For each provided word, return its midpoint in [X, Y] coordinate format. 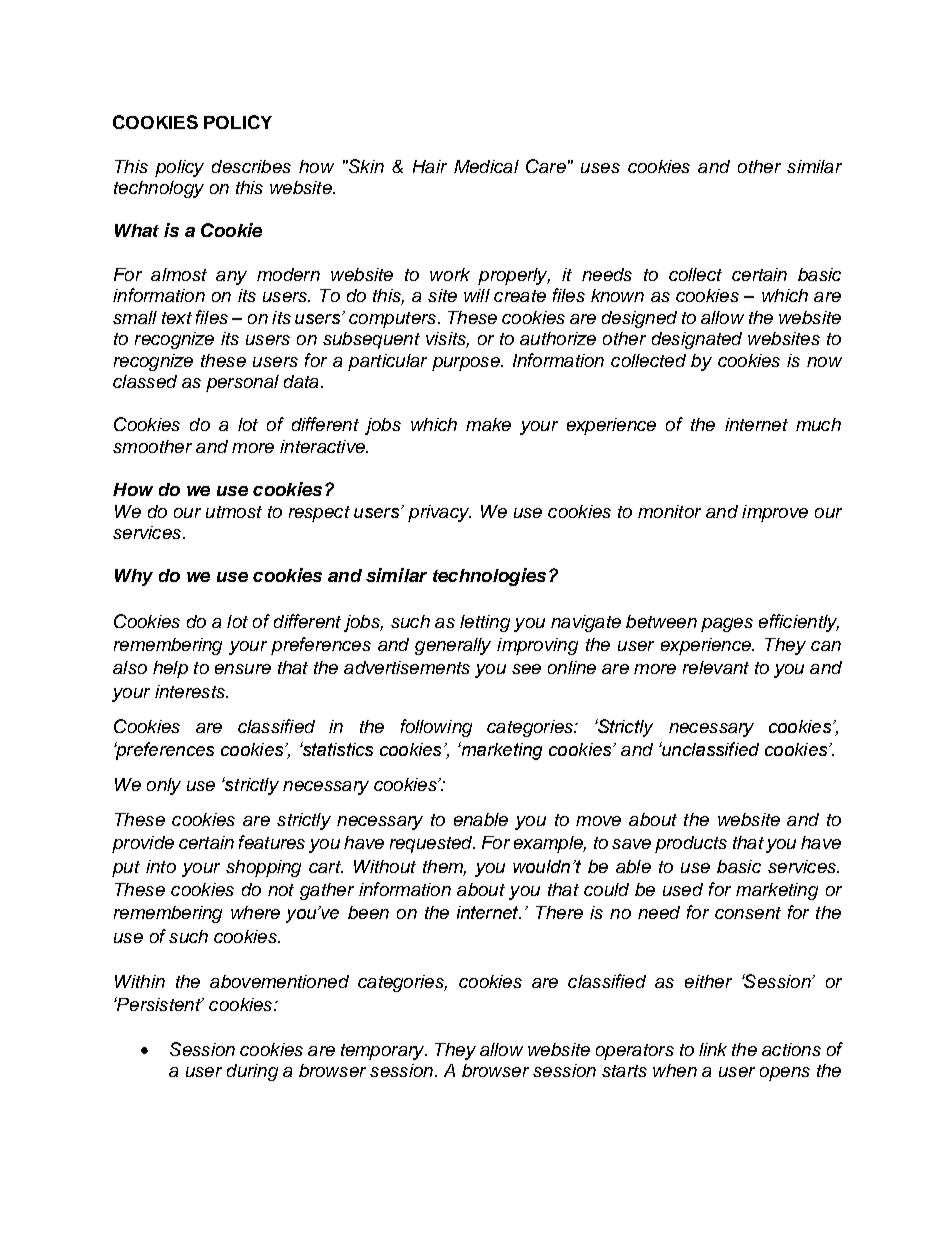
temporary [384, 1052]
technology [159, 189]
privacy [439, 513]
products [691, 844]
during [252, 1072]
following [436, 728]
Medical [486, 166]
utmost [234, 512]
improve [775, 513]
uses [600, 168]
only [164, 786]
